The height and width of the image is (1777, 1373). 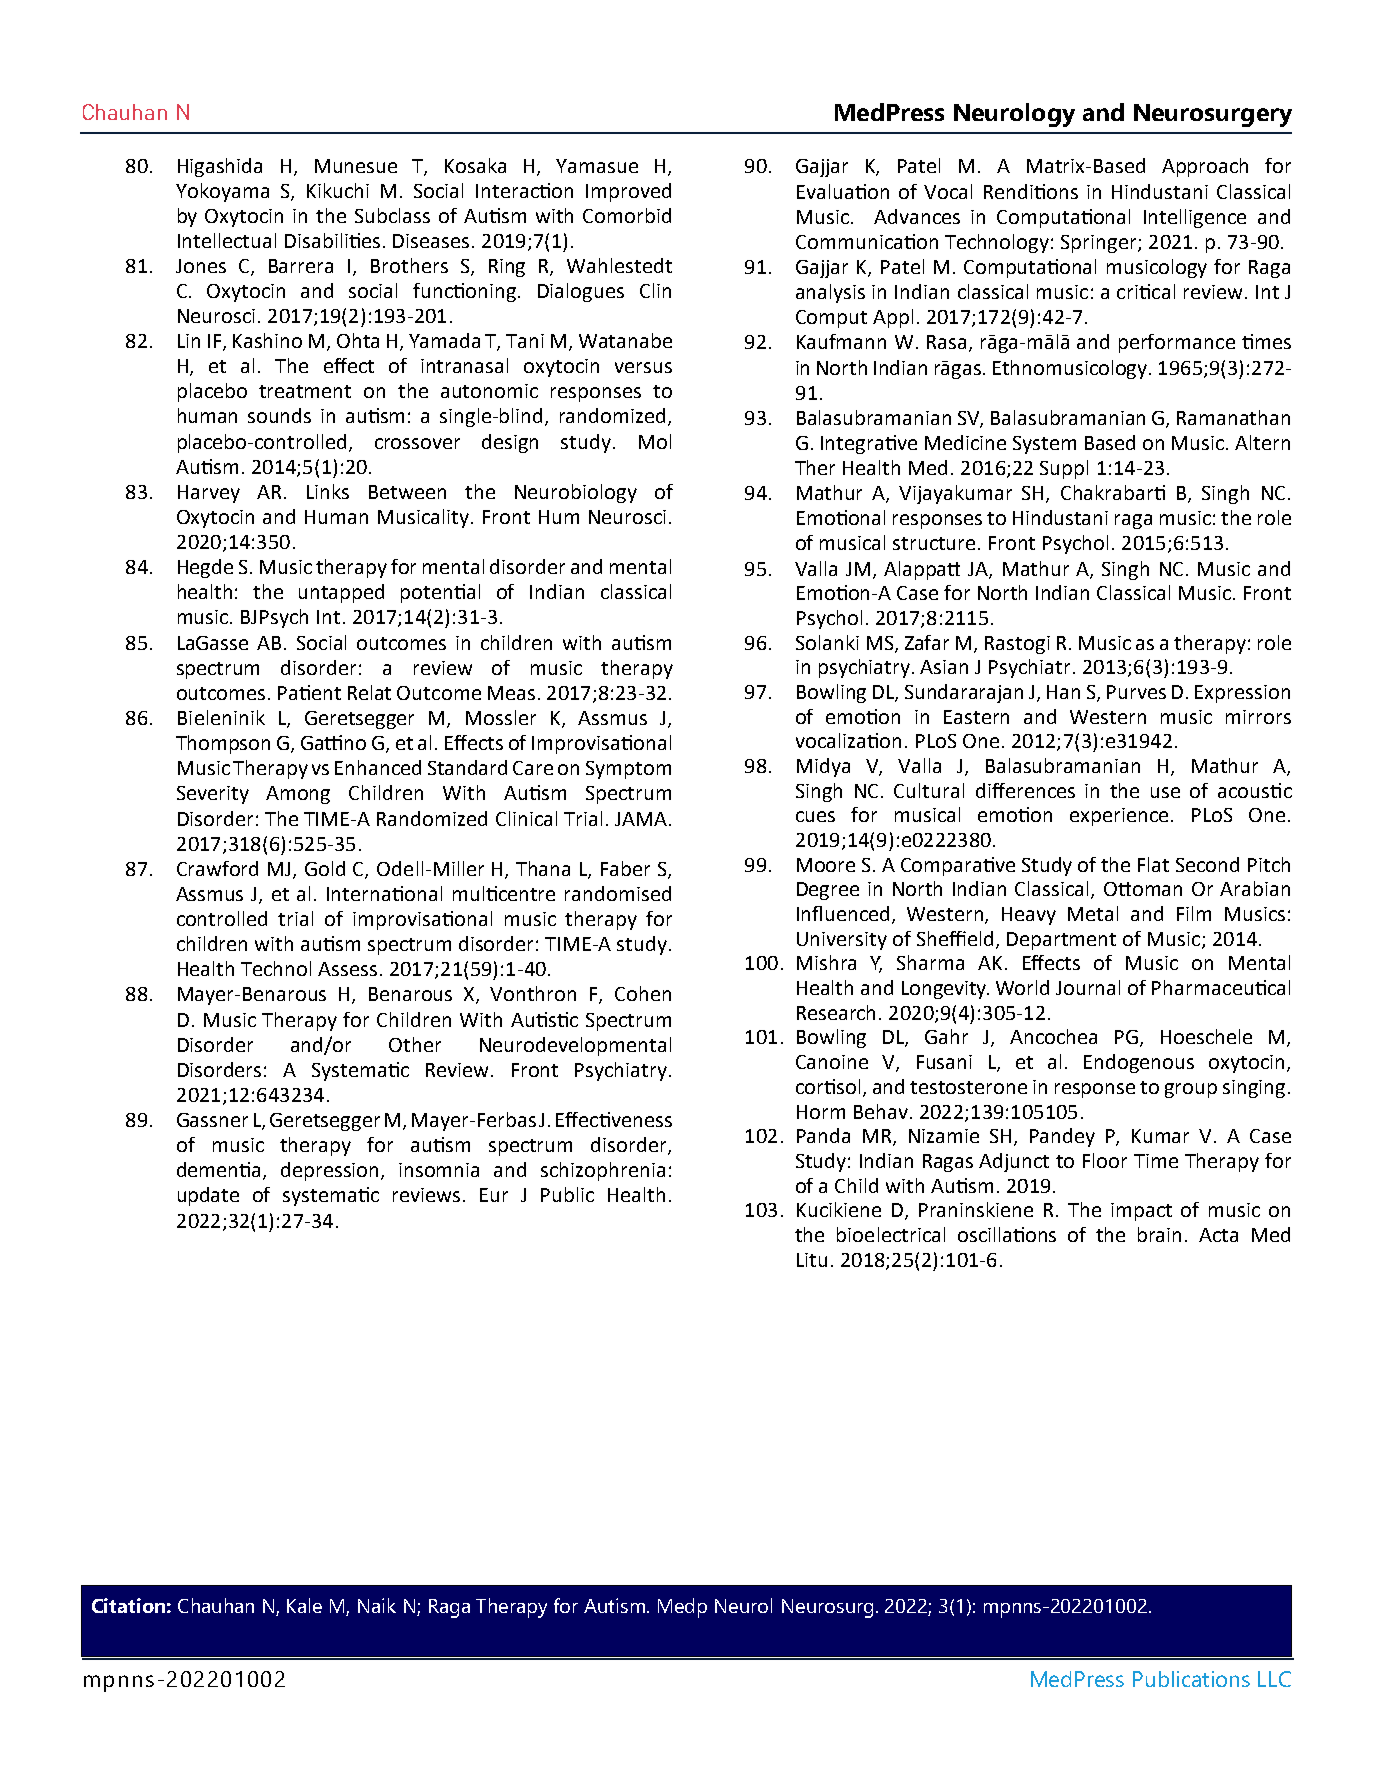 I want to click on untapped, so click(x=341, y=593).
